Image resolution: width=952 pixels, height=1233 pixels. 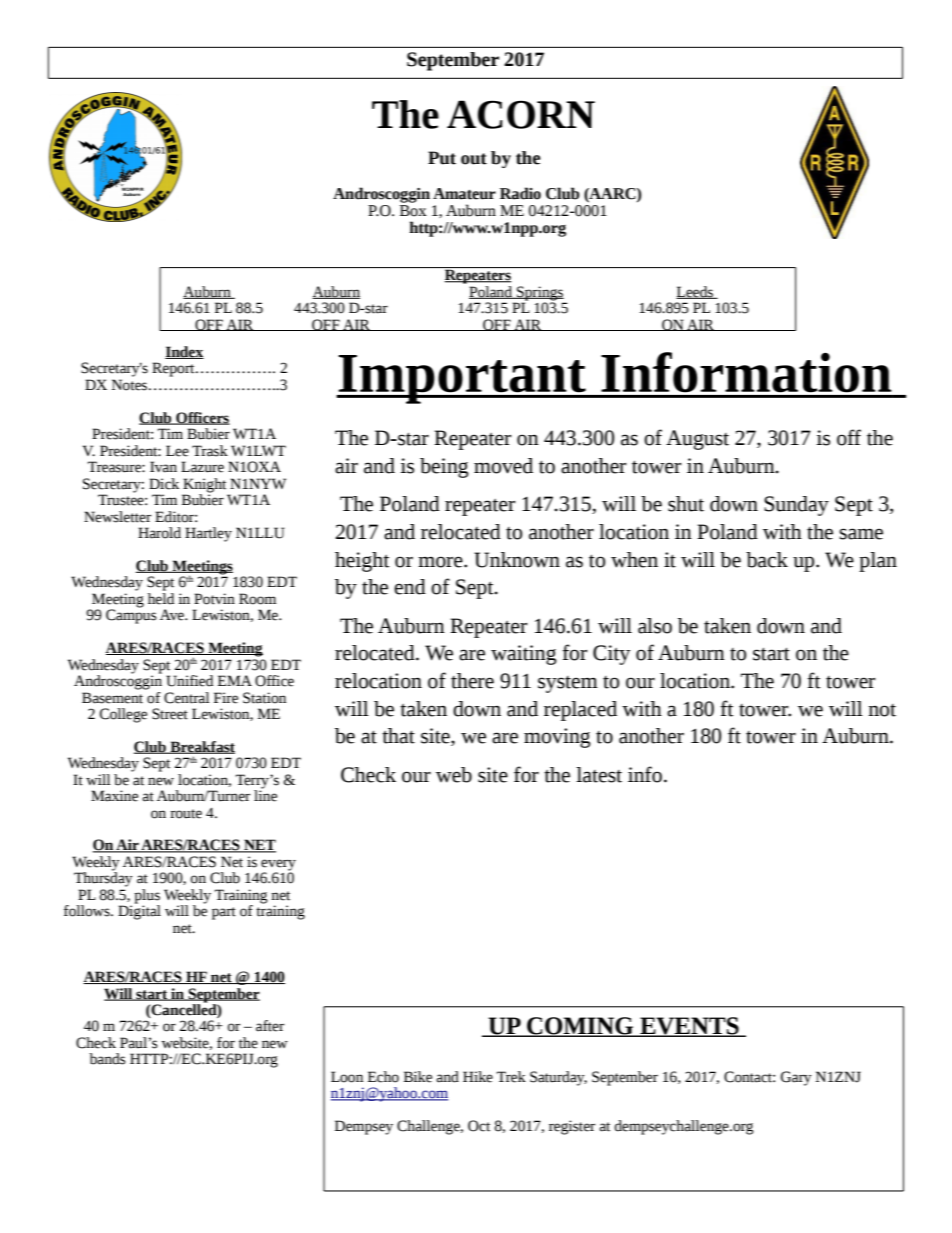 What do you see at coordinates (767, 560) in the screenshot?
I see `back` at bounding box center [767, 560].
